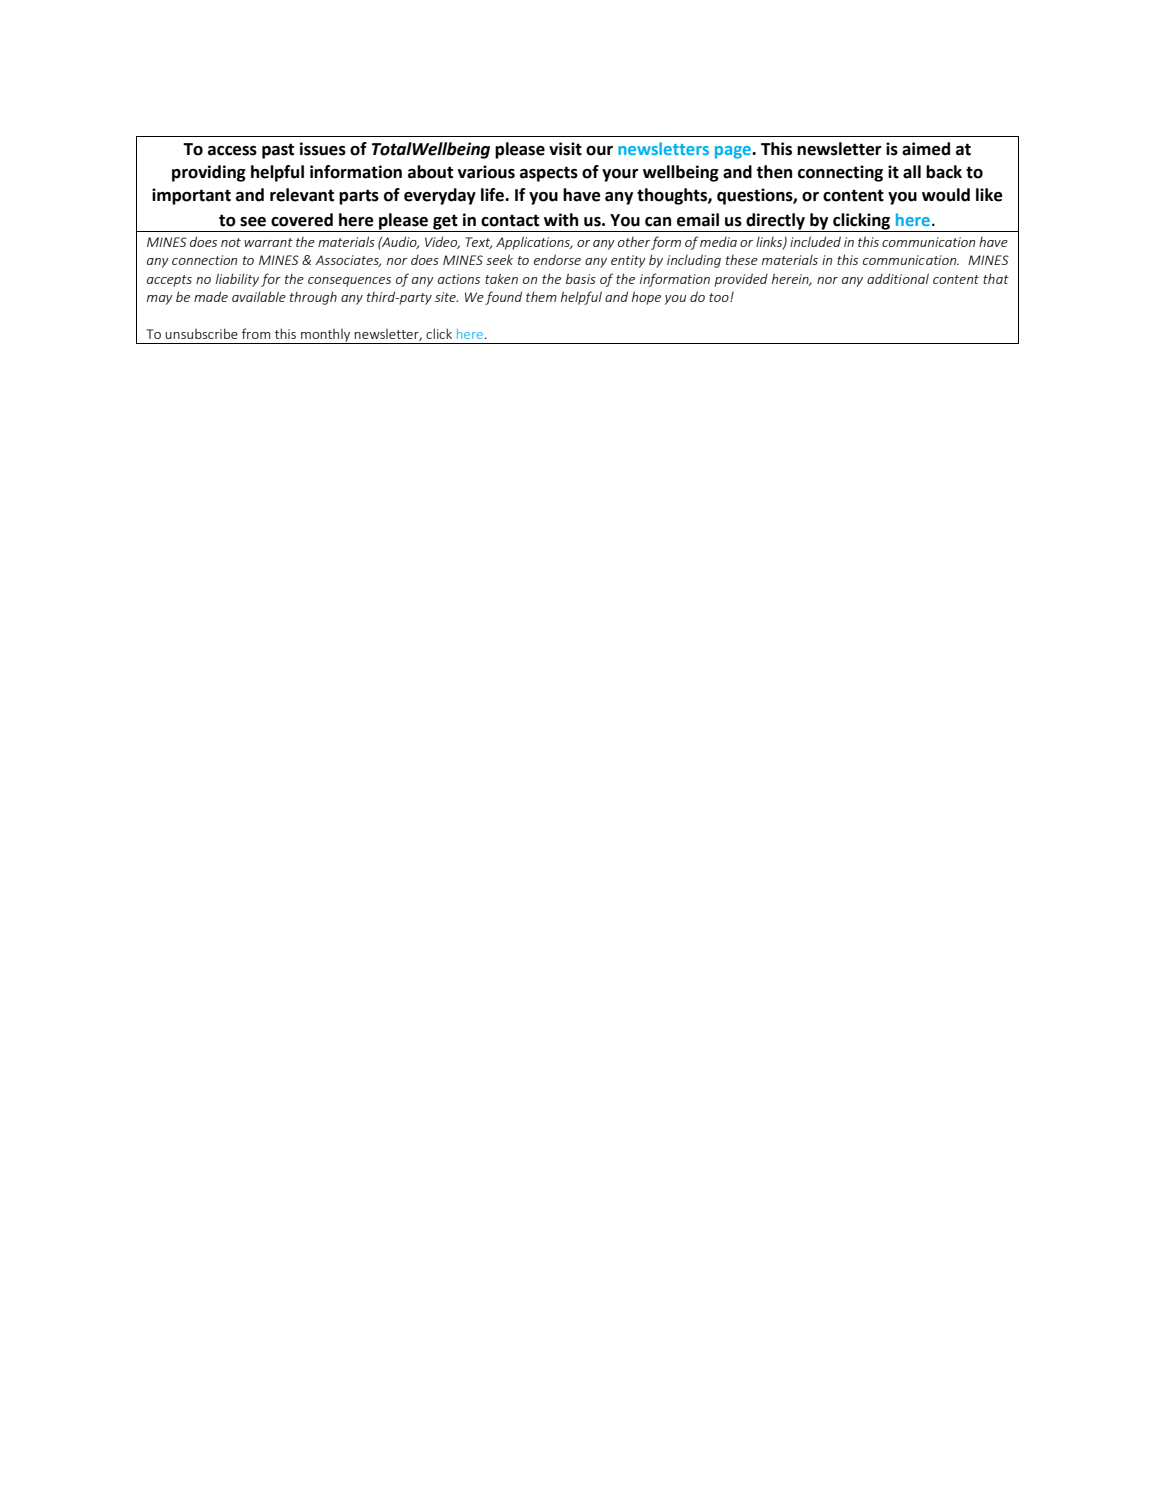 This image has width=1155, height=1495. Describe the element at coordinates (946, 195) in the image. I see `would` at that location.
